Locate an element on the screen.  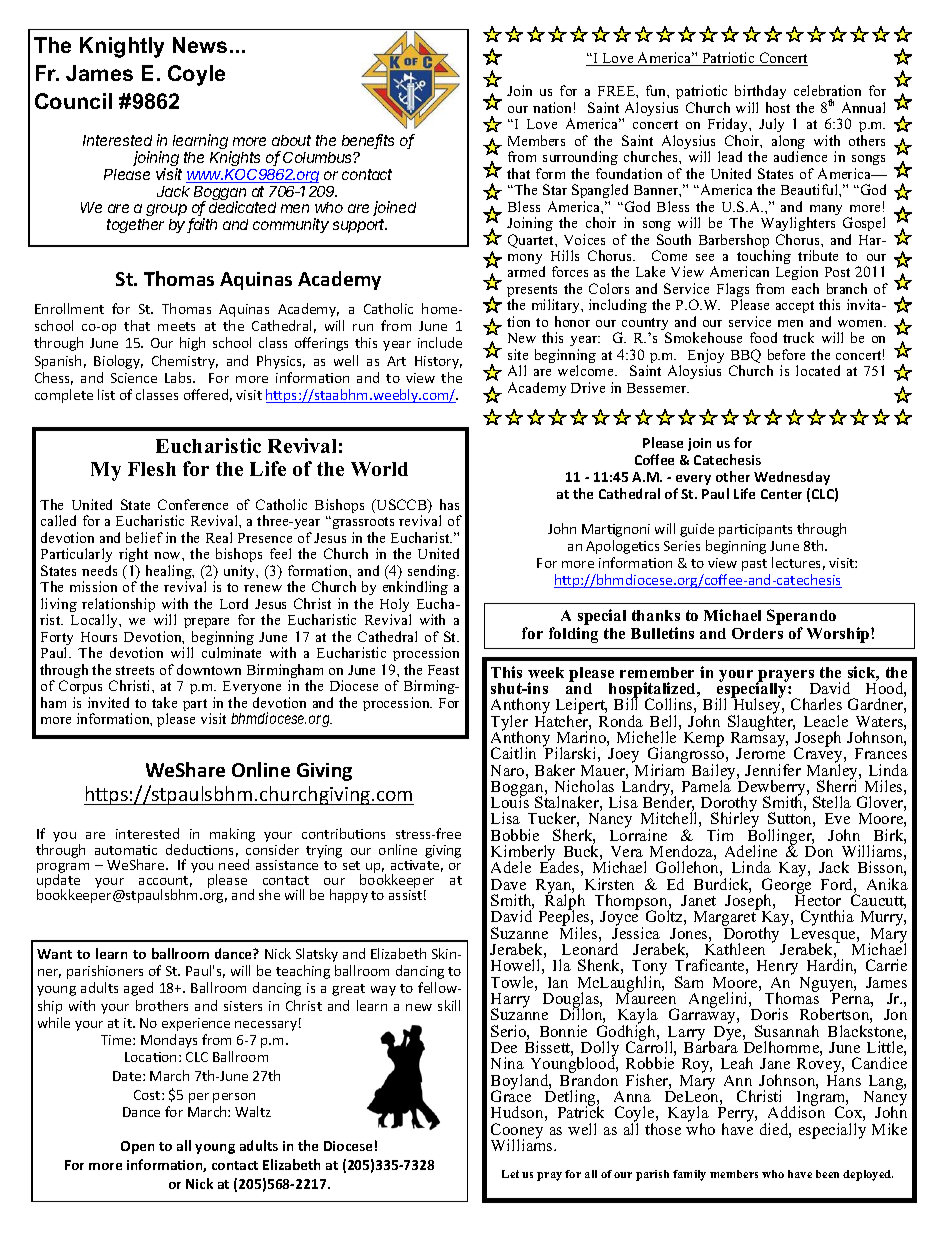
Cooney is located at coordinates (517, 1132).
